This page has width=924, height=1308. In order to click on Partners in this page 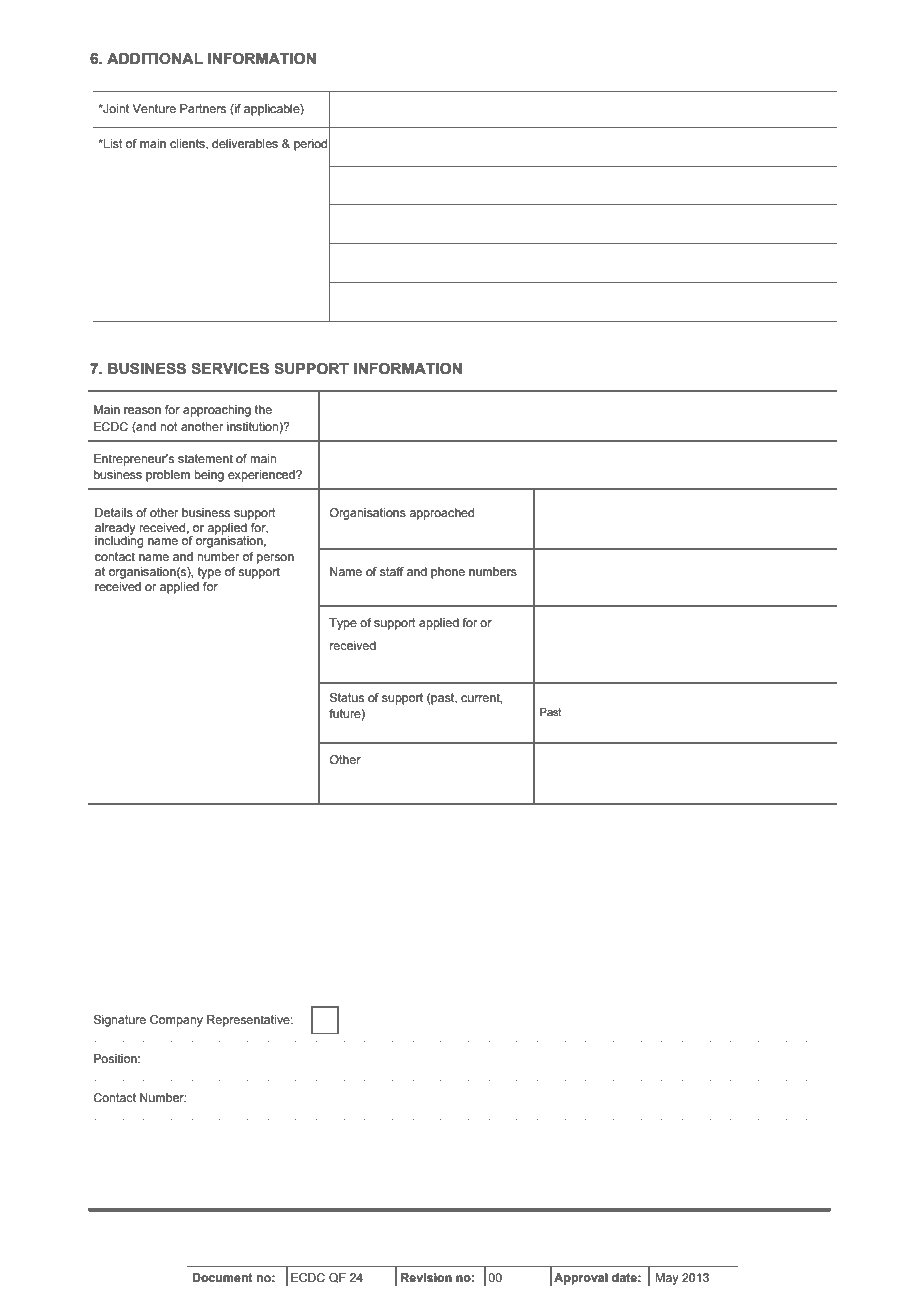, I will do `click(203, 108)`.
